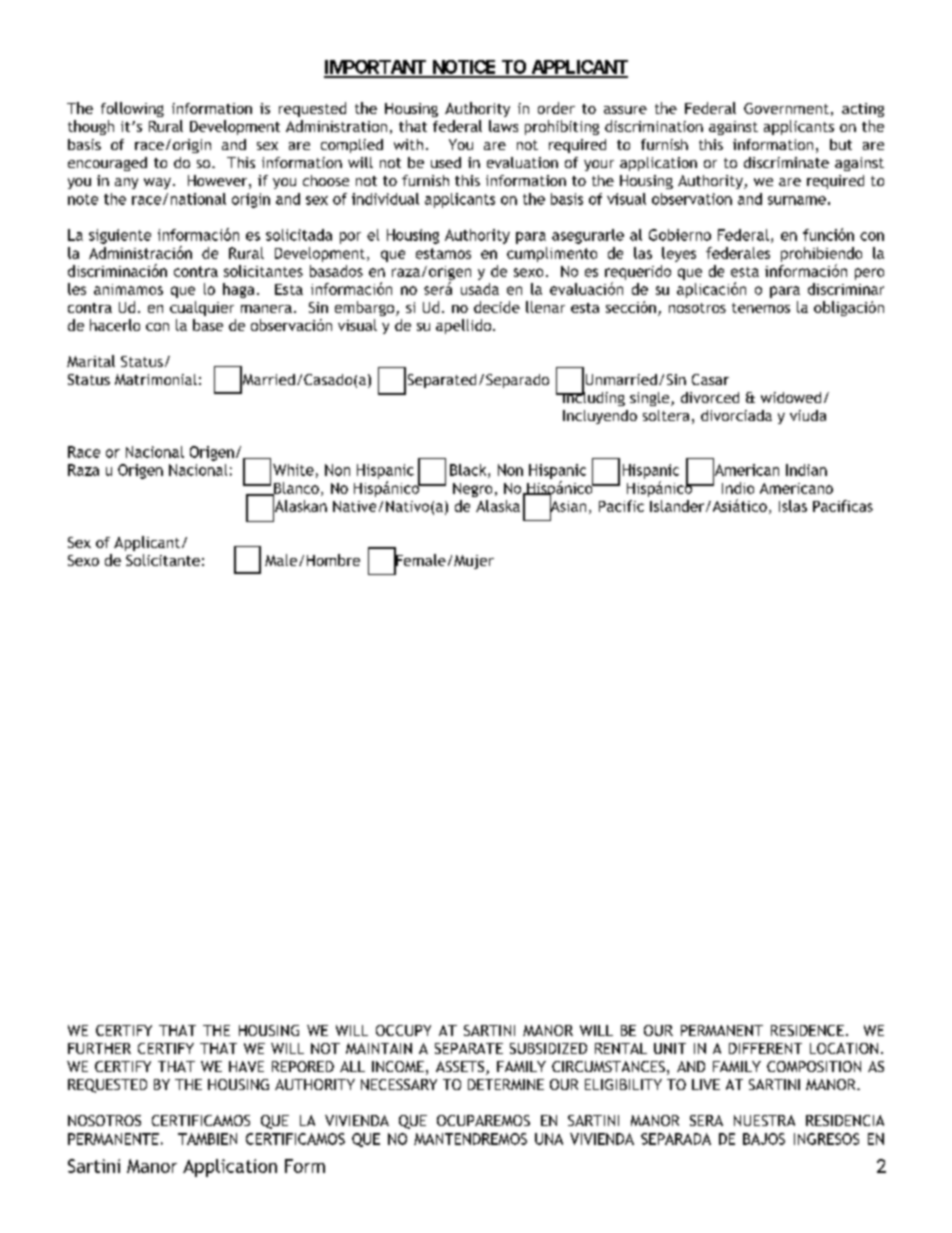  What do you see at coordinates (786, 162) in the screenshot?
I see `discriminate` at bounding box center [786, 162].
